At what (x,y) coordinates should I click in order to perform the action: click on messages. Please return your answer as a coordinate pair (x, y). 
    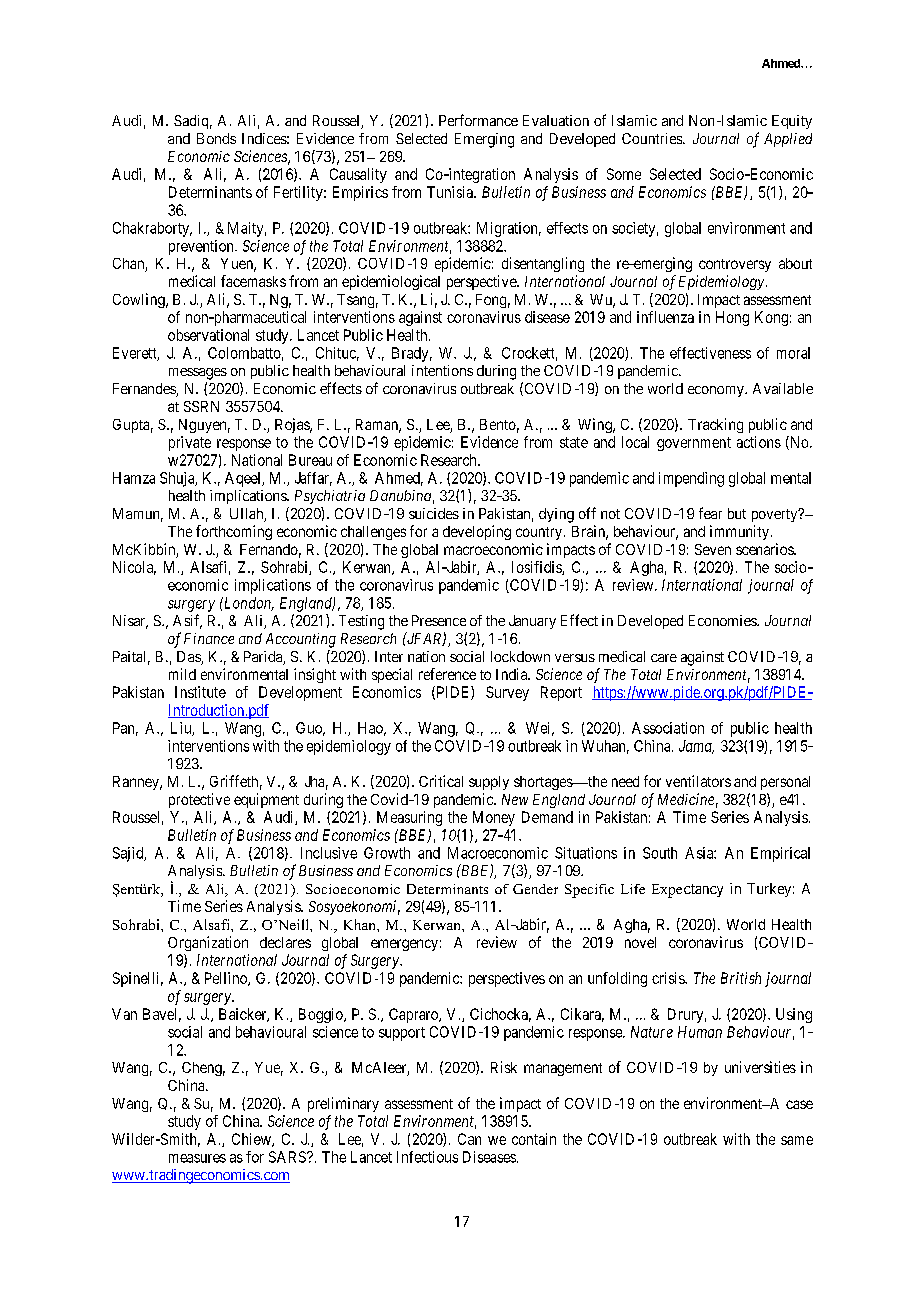
    Looking at the image, I should click on (198, 374).
